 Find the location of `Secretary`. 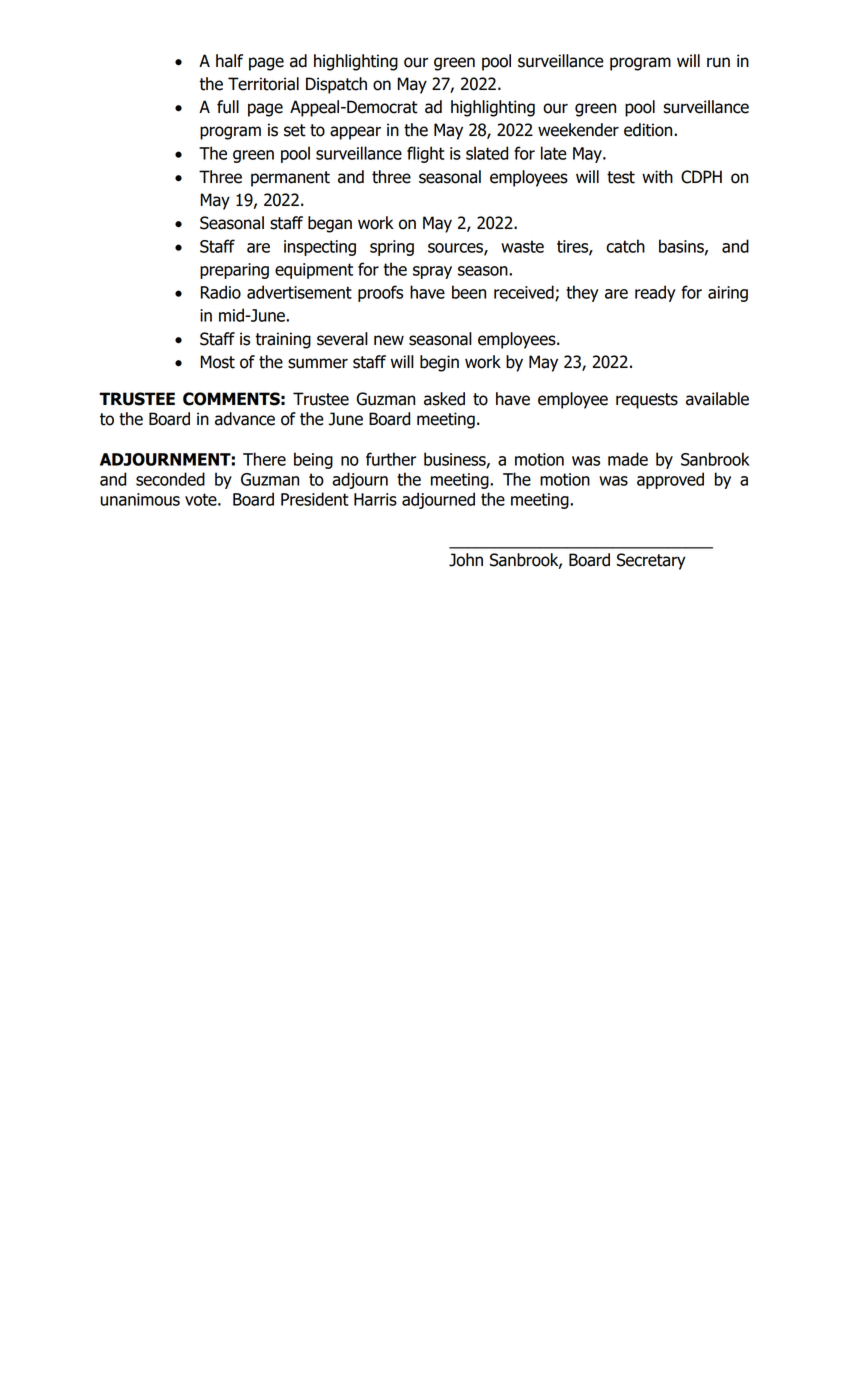

Secretary is located at coordinates (651, 561).
